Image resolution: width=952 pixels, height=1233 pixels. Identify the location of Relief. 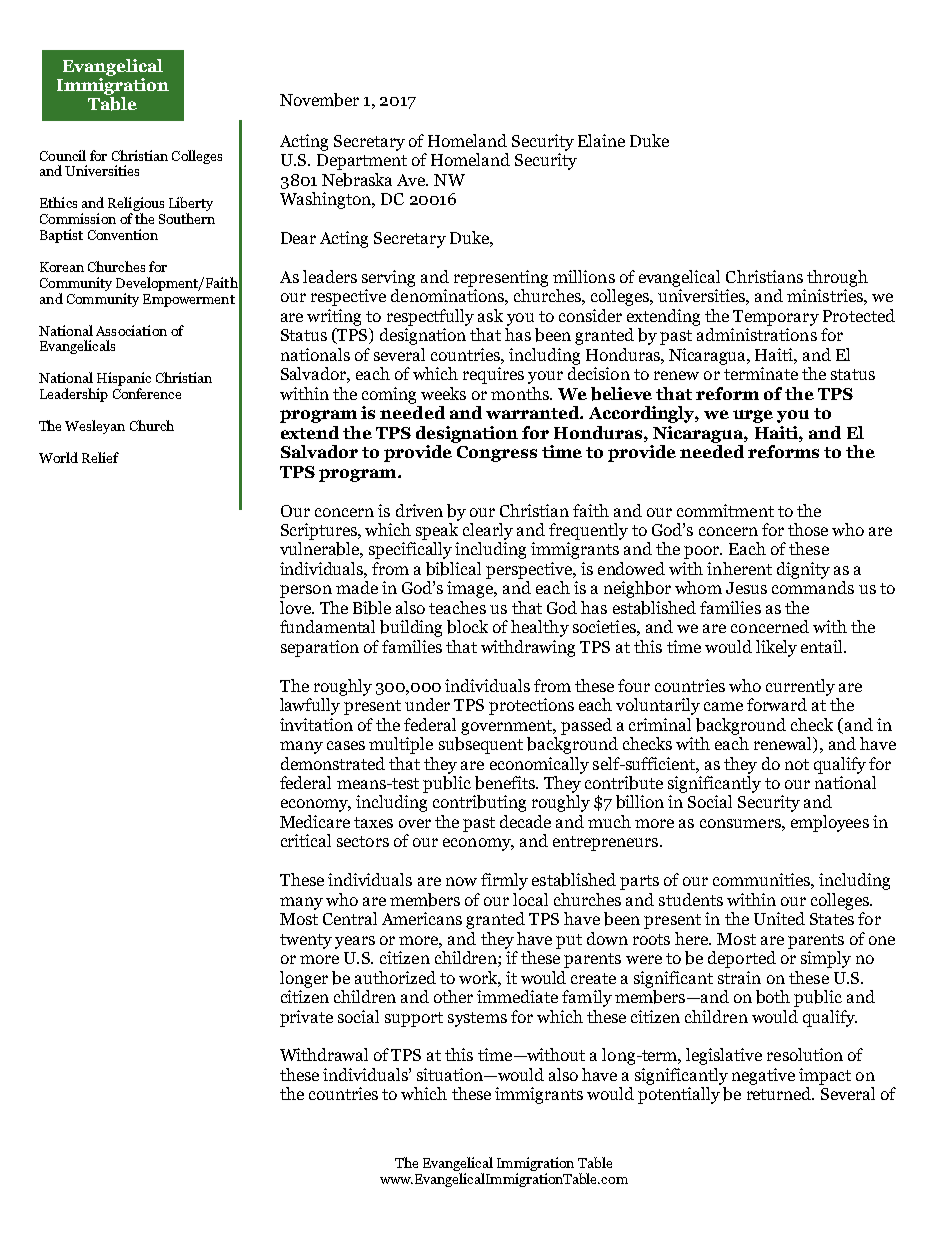
(100, 457).
